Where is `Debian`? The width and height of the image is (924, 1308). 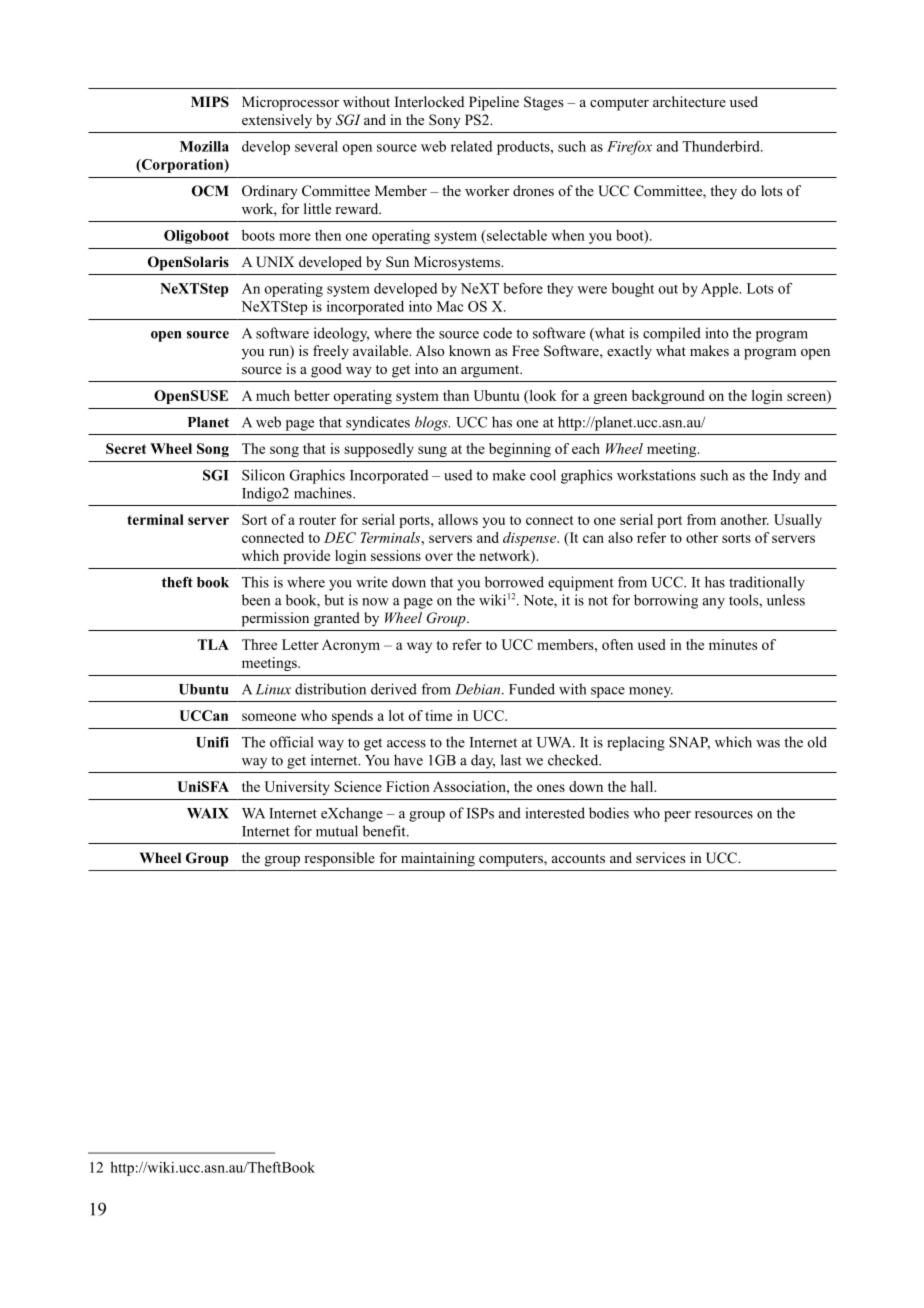 Debian is located at coordinates (479, 689).
